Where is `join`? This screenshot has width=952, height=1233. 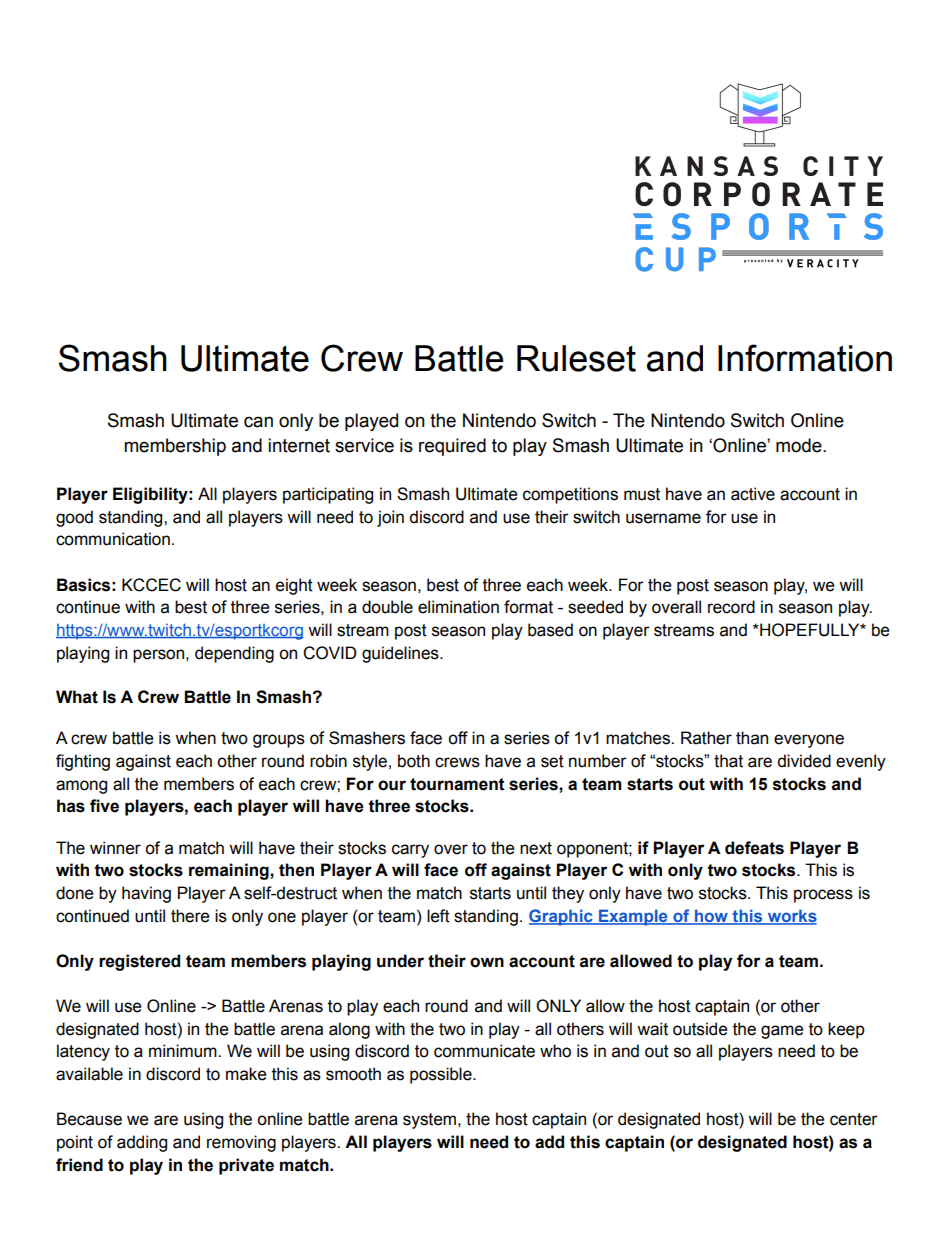 join is located at coordinates (390, 518).
